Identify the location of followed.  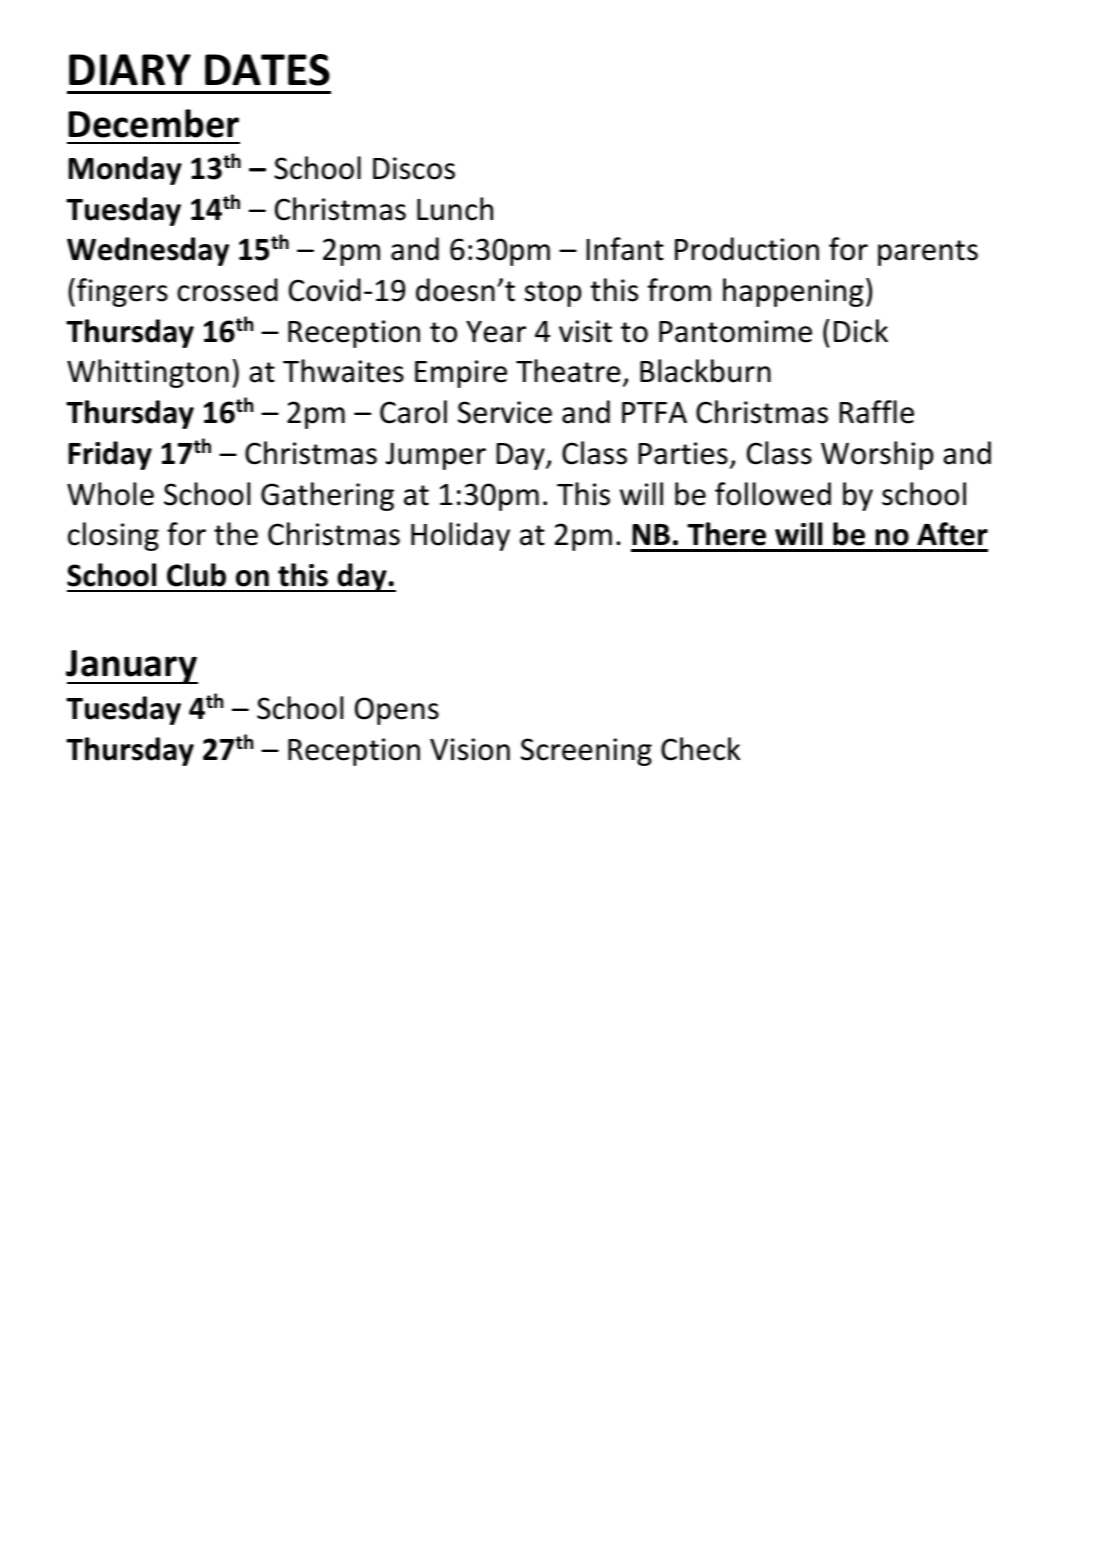
(773, 494).
